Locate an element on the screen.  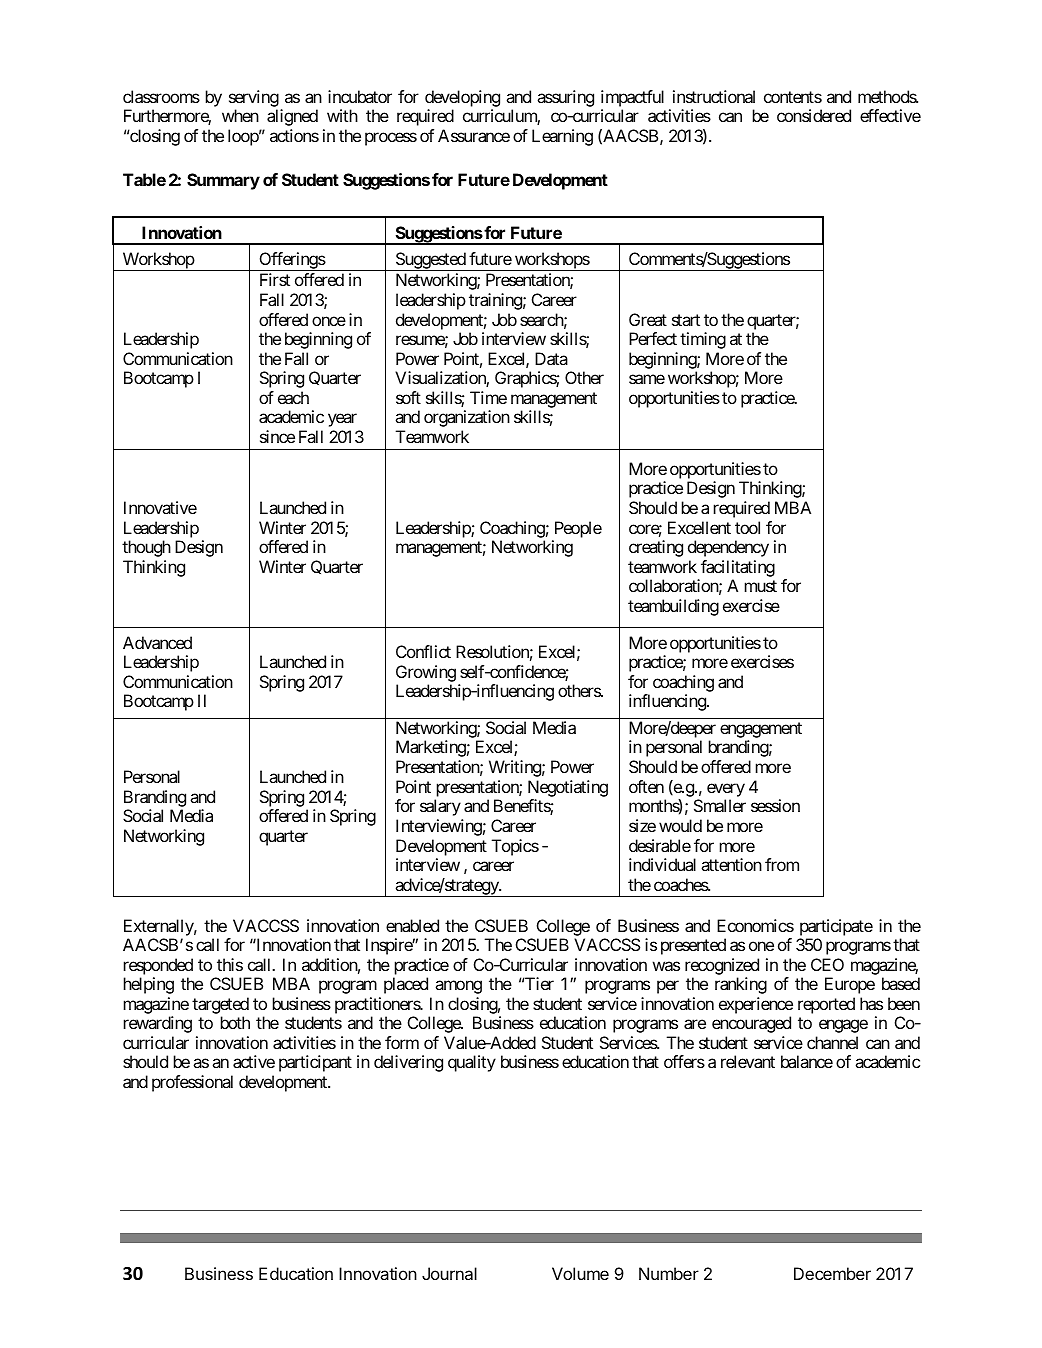
Advanced is located at coordinates (157, 642).
